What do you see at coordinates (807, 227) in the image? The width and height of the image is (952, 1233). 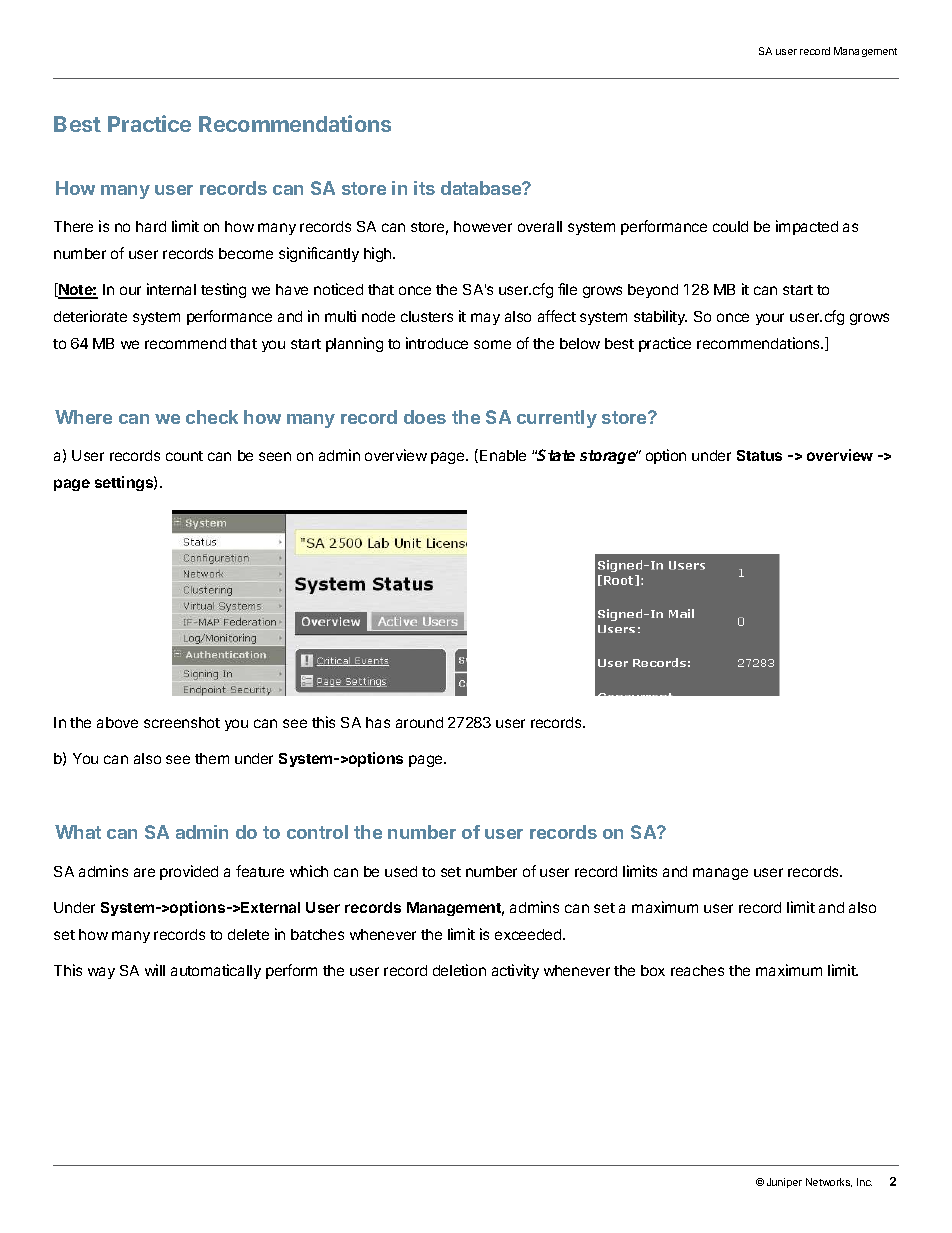 I see `impacted` at bounding box center [807, 227].
